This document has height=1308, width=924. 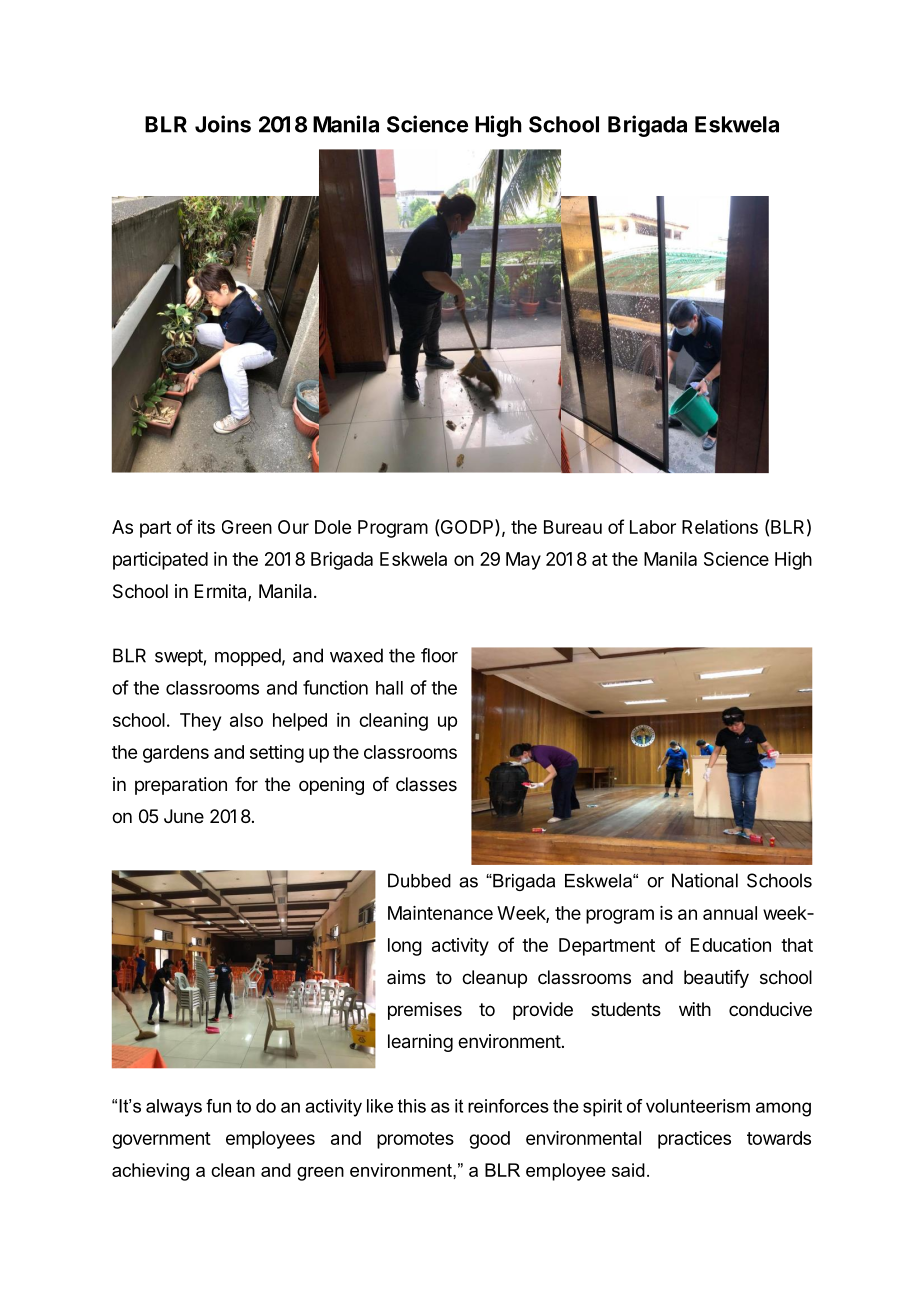 I want to click on also, so click(x=246, y=720).
